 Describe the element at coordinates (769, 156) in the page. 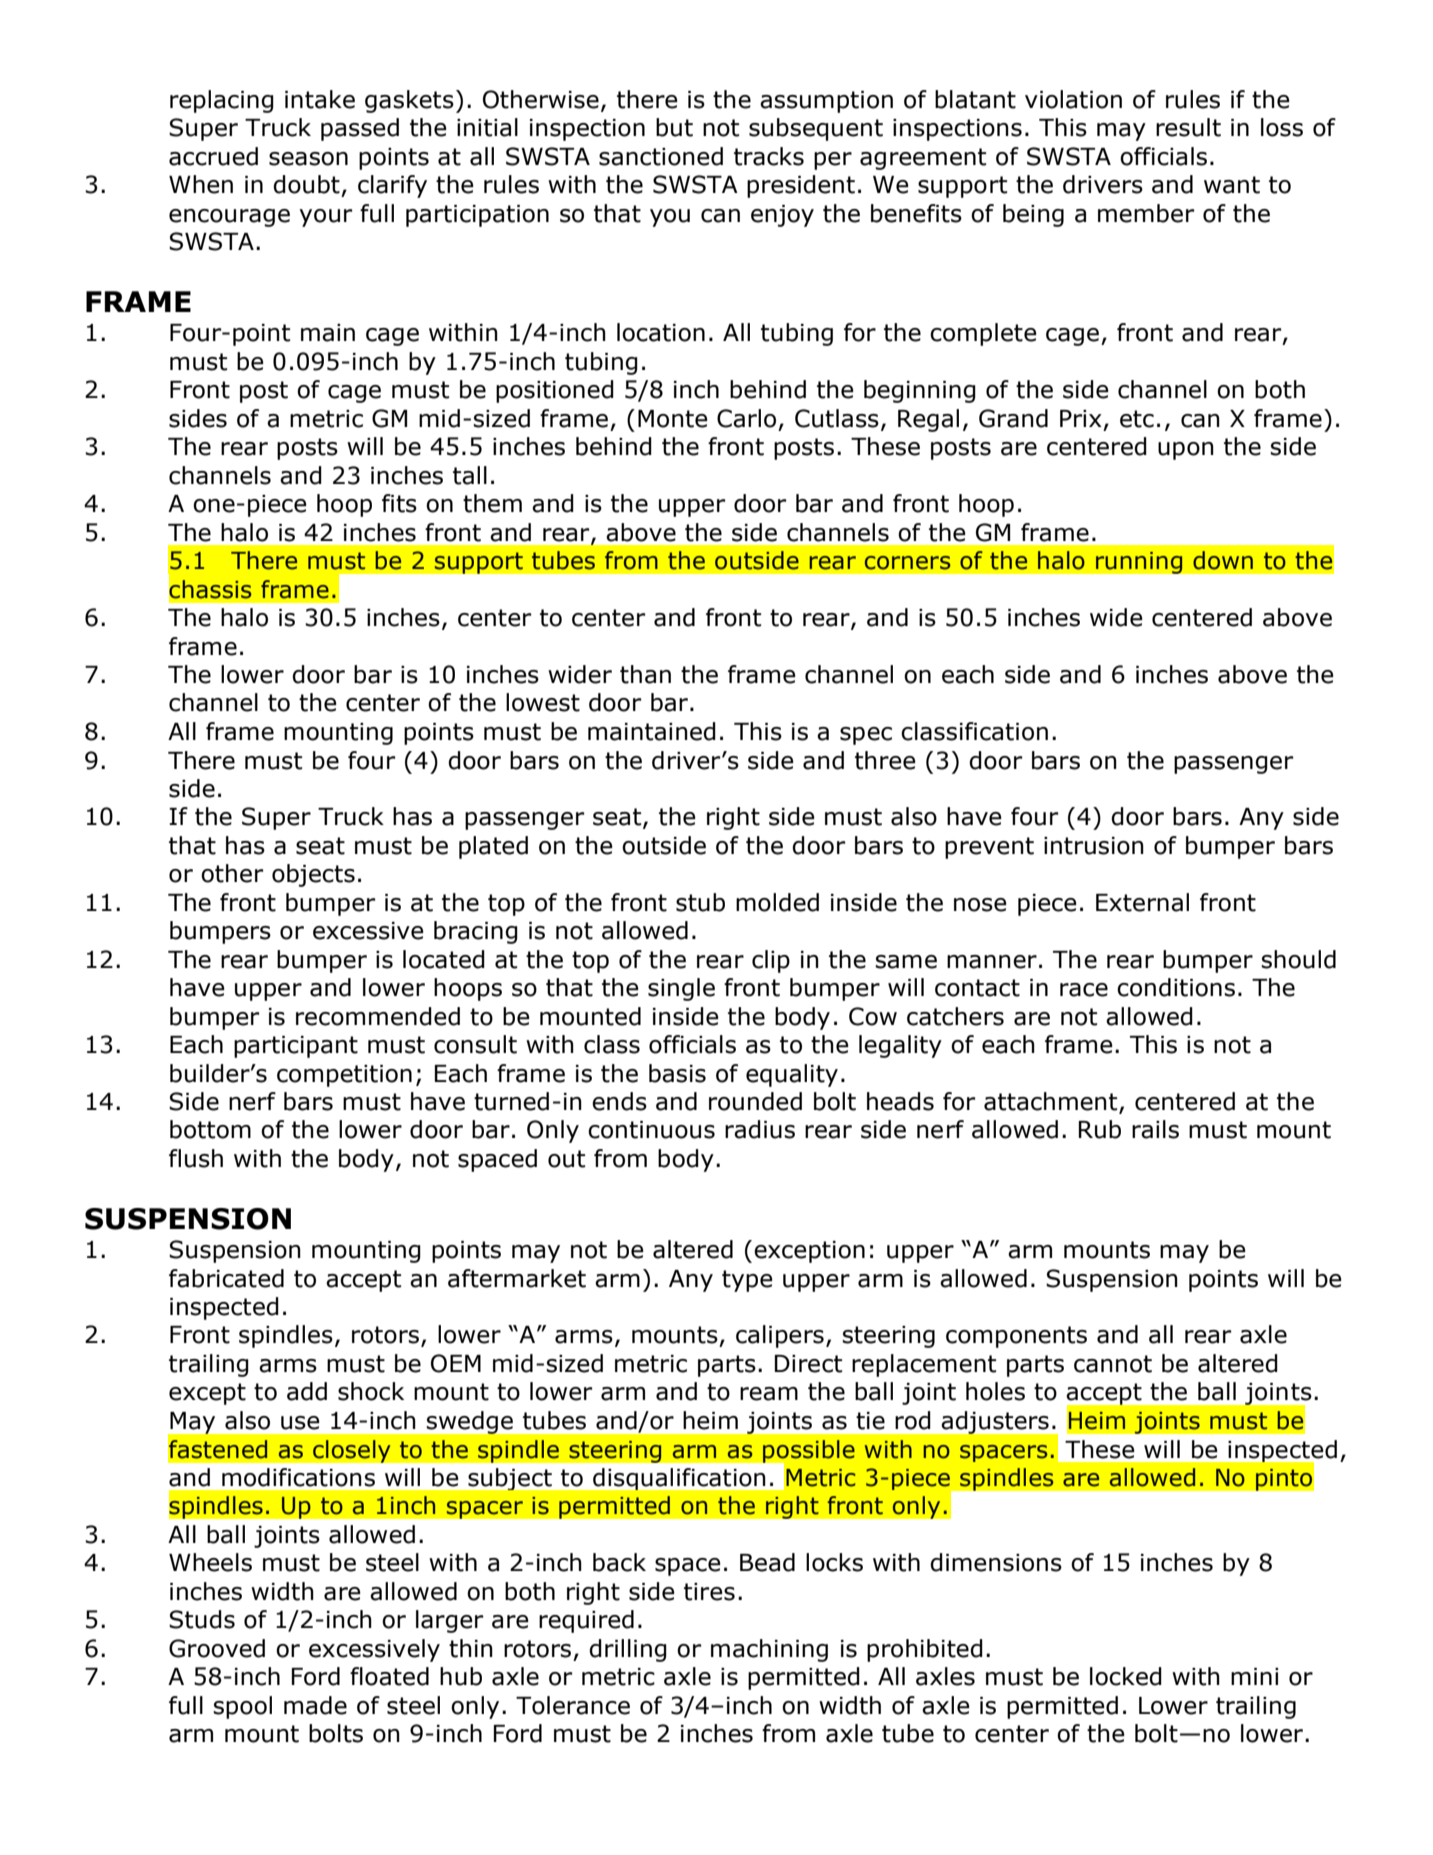

I see `tracks` at that location.
